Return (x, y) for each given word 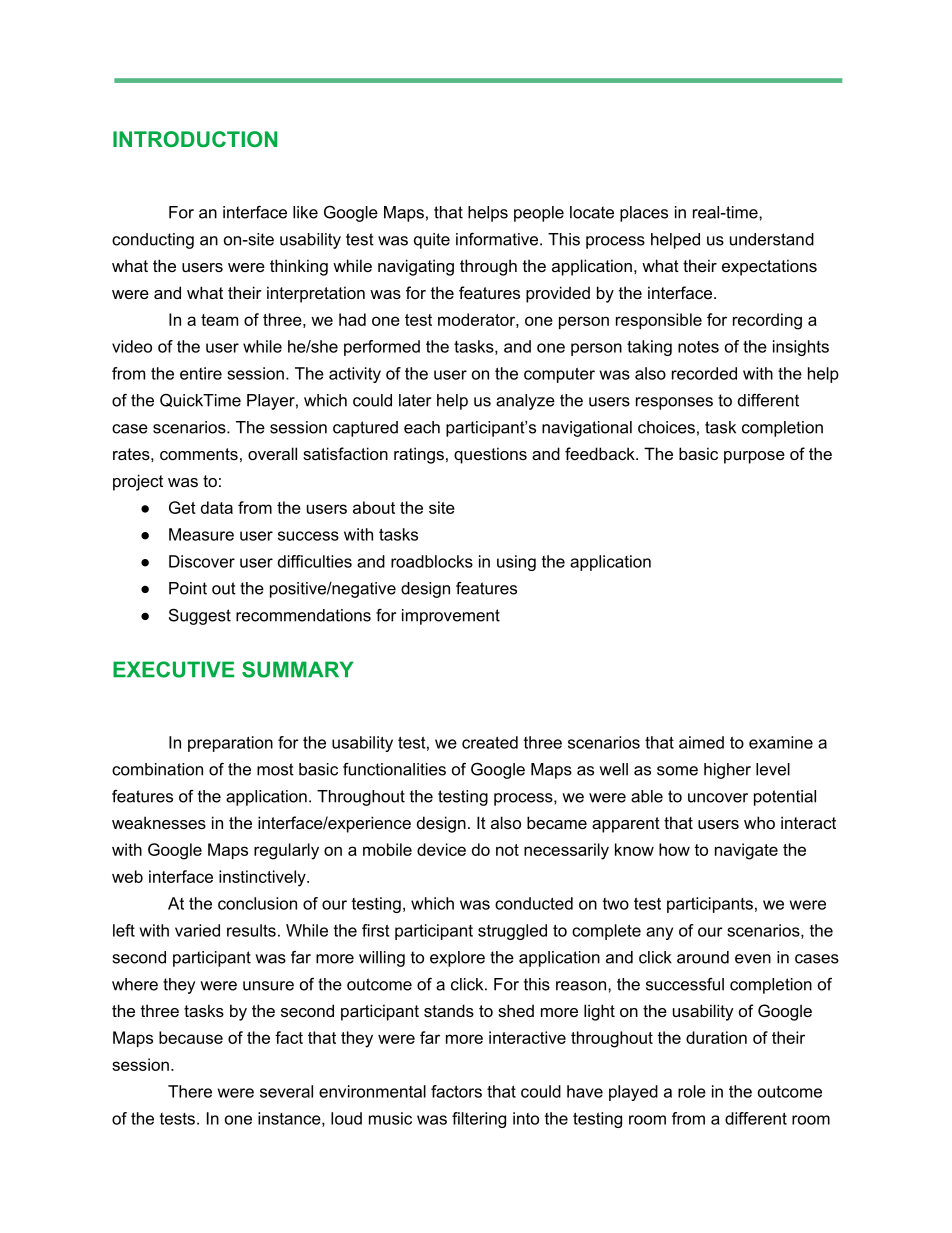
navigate (746, 851)
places (644, 214)
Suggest (200, 616)
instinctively (263, 878)
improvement (451, 617)
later (415, 400)
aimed (701, 742)
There (190, 1091)
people (539, 214)
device (441, 849)
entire (201, 373)
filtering (479, 1120)
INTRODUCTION (195, 139)
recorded (704, 373)
